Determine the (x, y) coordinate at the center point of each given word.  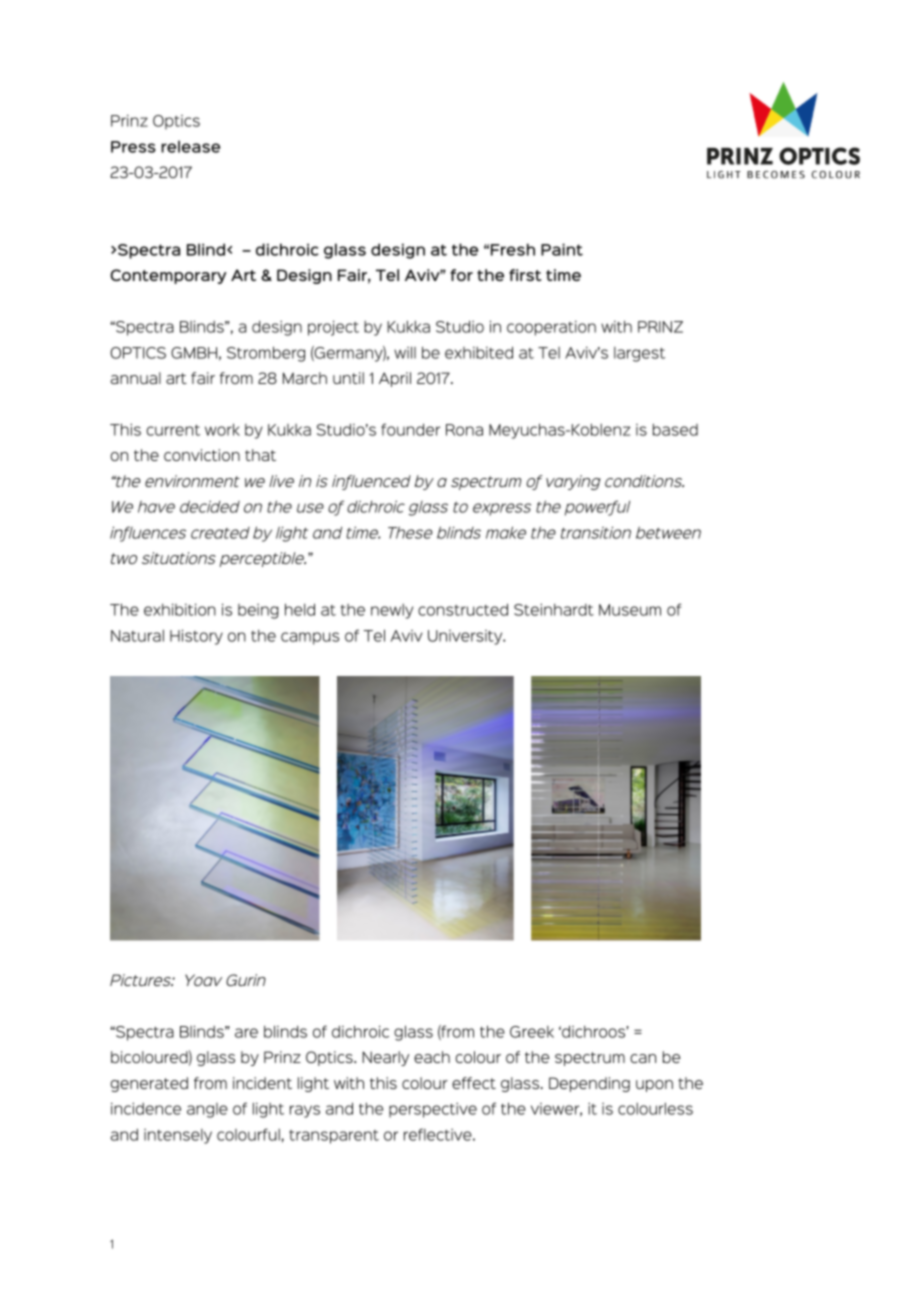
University (466, 637)
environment (192, 481)
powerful (597, 508)
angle (207, 1110)
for (461, 275)
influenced (371, 482)
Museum (630, 610)
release (190, 146)
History (196, 637)
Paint (562, 249)
